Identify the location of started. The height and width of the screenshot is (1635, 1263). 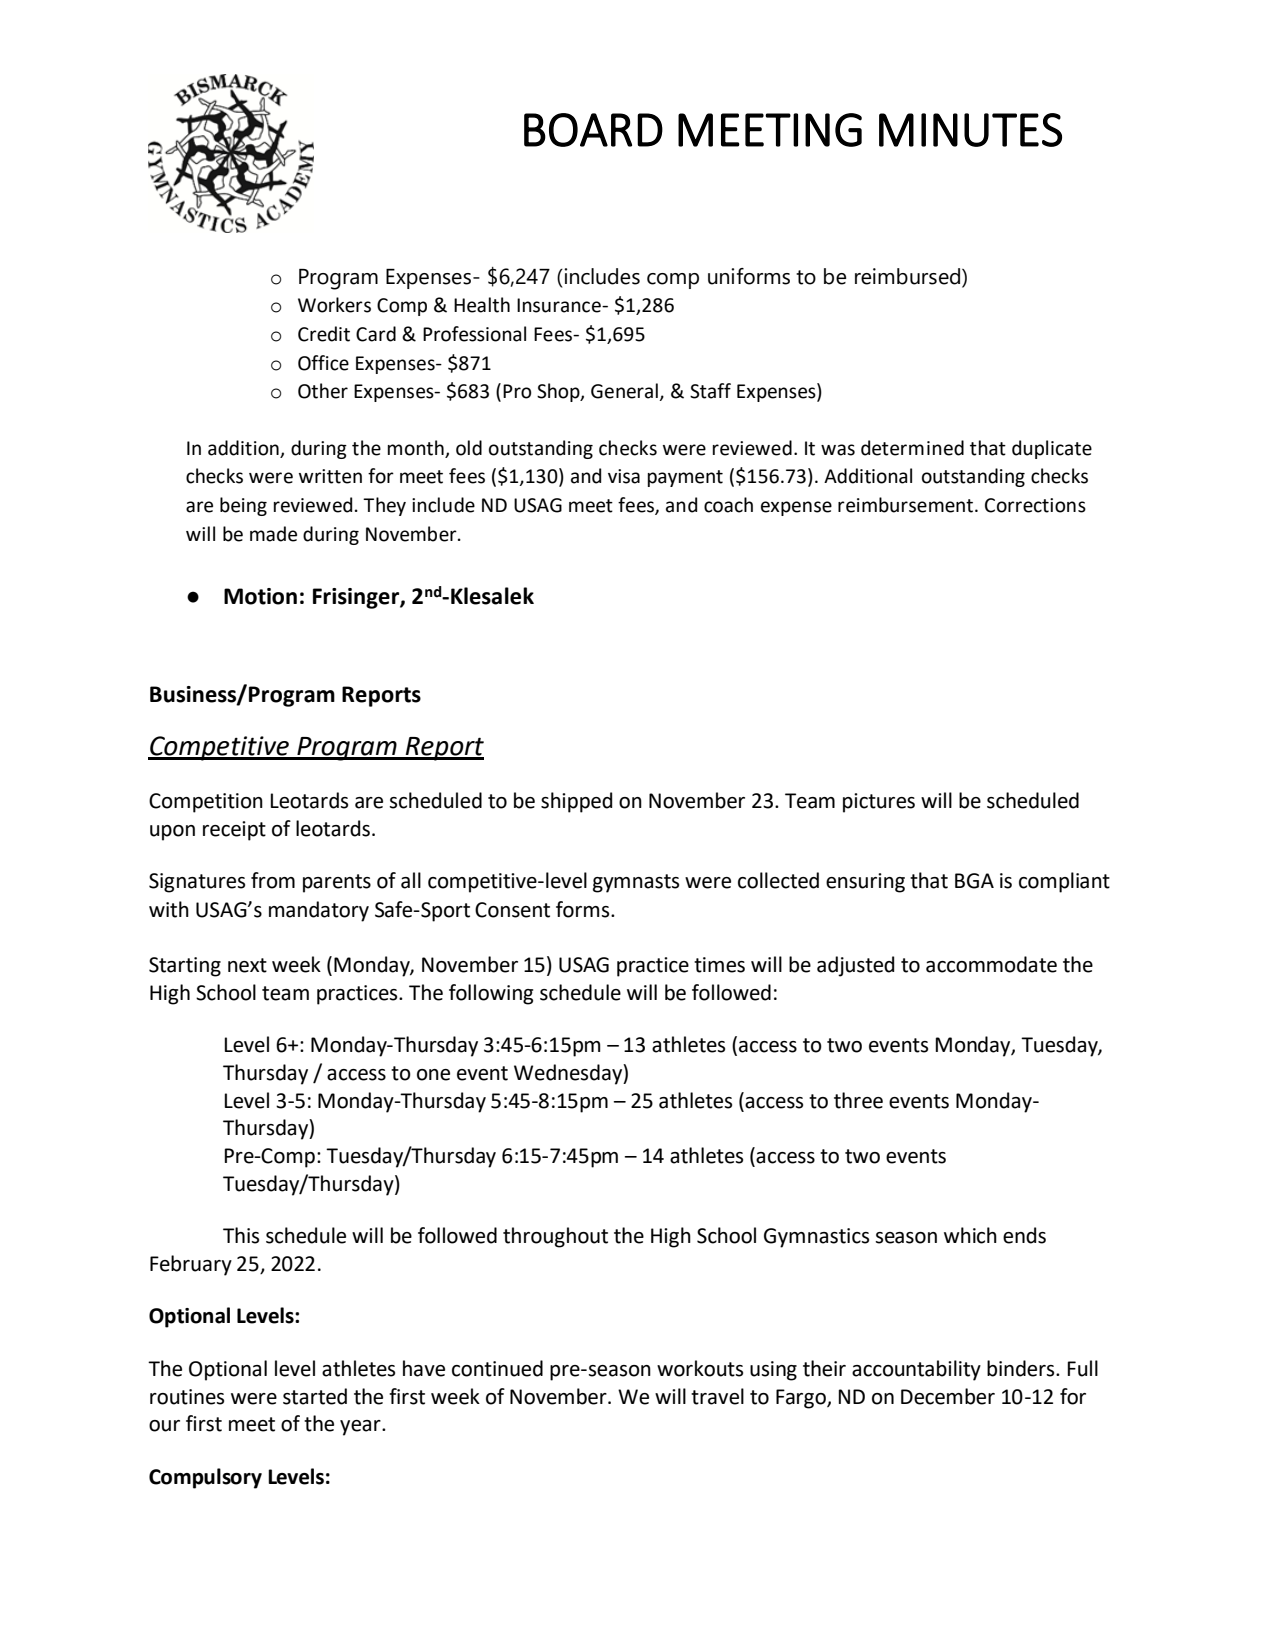
(315, 1396).
